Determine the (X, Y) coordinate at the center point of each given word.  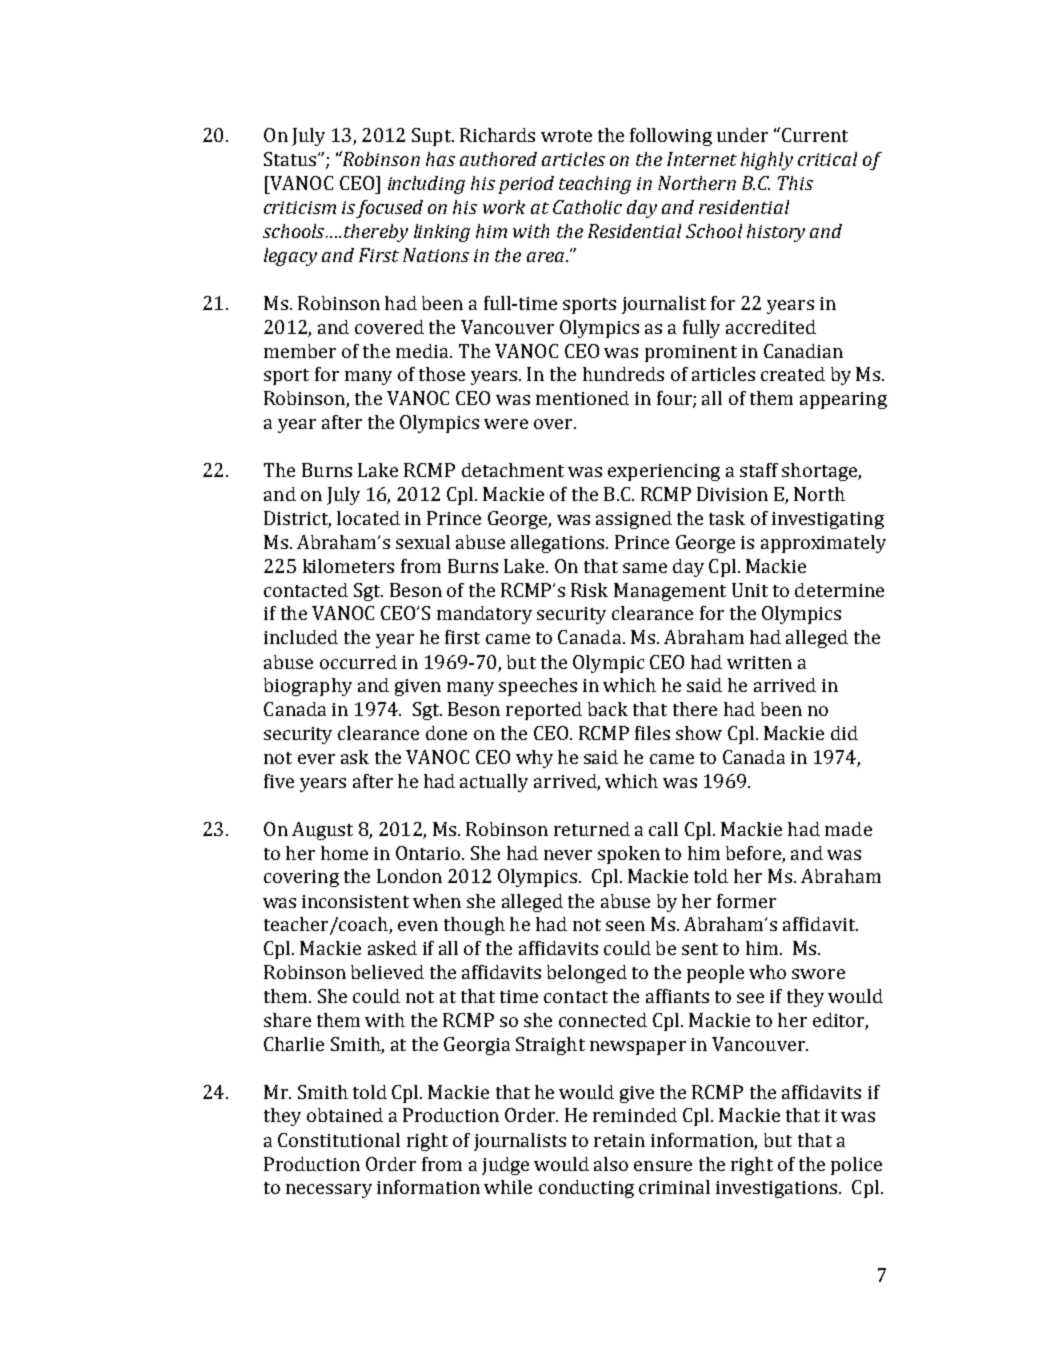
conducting (586, 1189)
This (795, 183)
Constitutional (339, 1140)
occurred (358, 662)
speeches (538, 687)
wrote (566, 136)
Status (291, 159)
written (759, 662)
